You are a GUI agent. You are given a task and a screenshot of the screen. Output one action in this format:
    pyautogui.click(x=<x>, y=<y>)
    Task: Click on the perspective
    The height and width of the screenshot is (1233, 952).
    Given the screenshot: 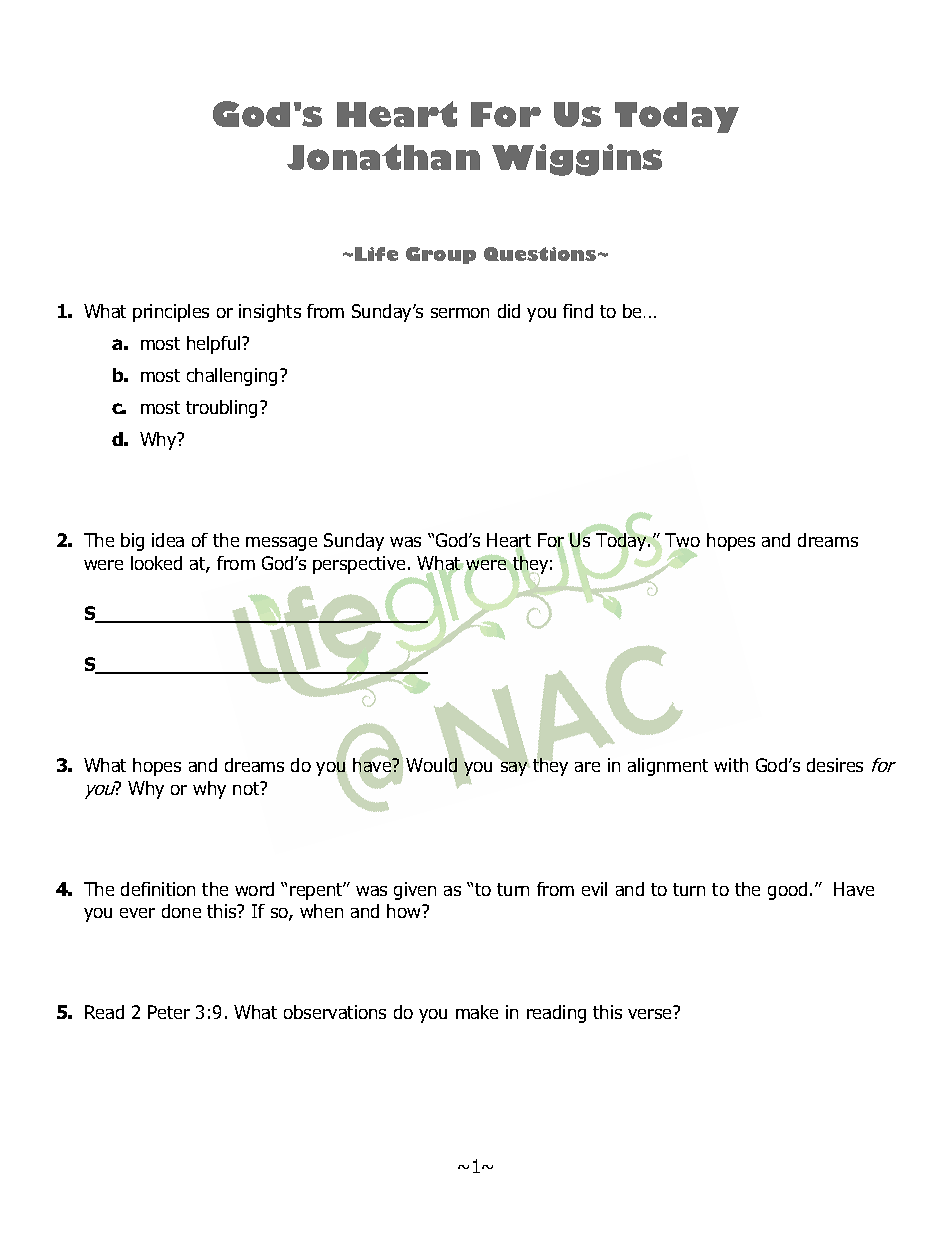 What is the action you would take?
    pyautogui.click(x=359, y=565)
